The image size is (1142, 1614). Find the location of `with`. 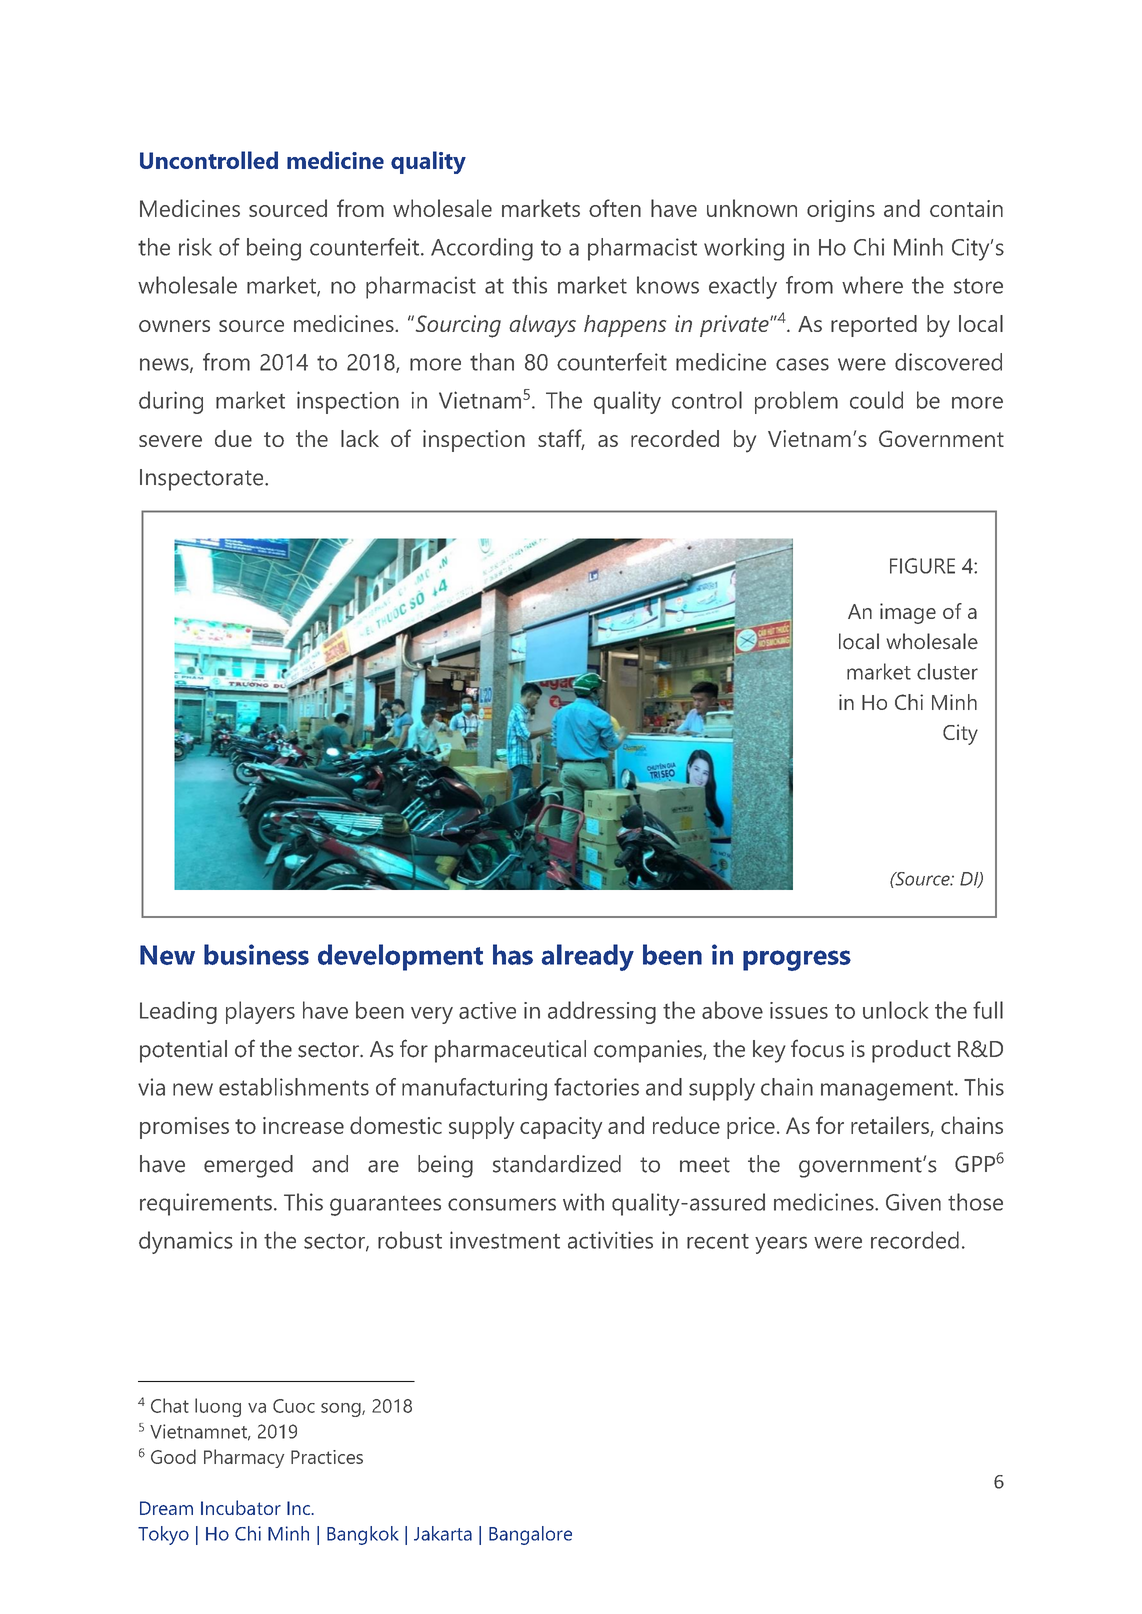

with is located at coordinates (583, 1202).
